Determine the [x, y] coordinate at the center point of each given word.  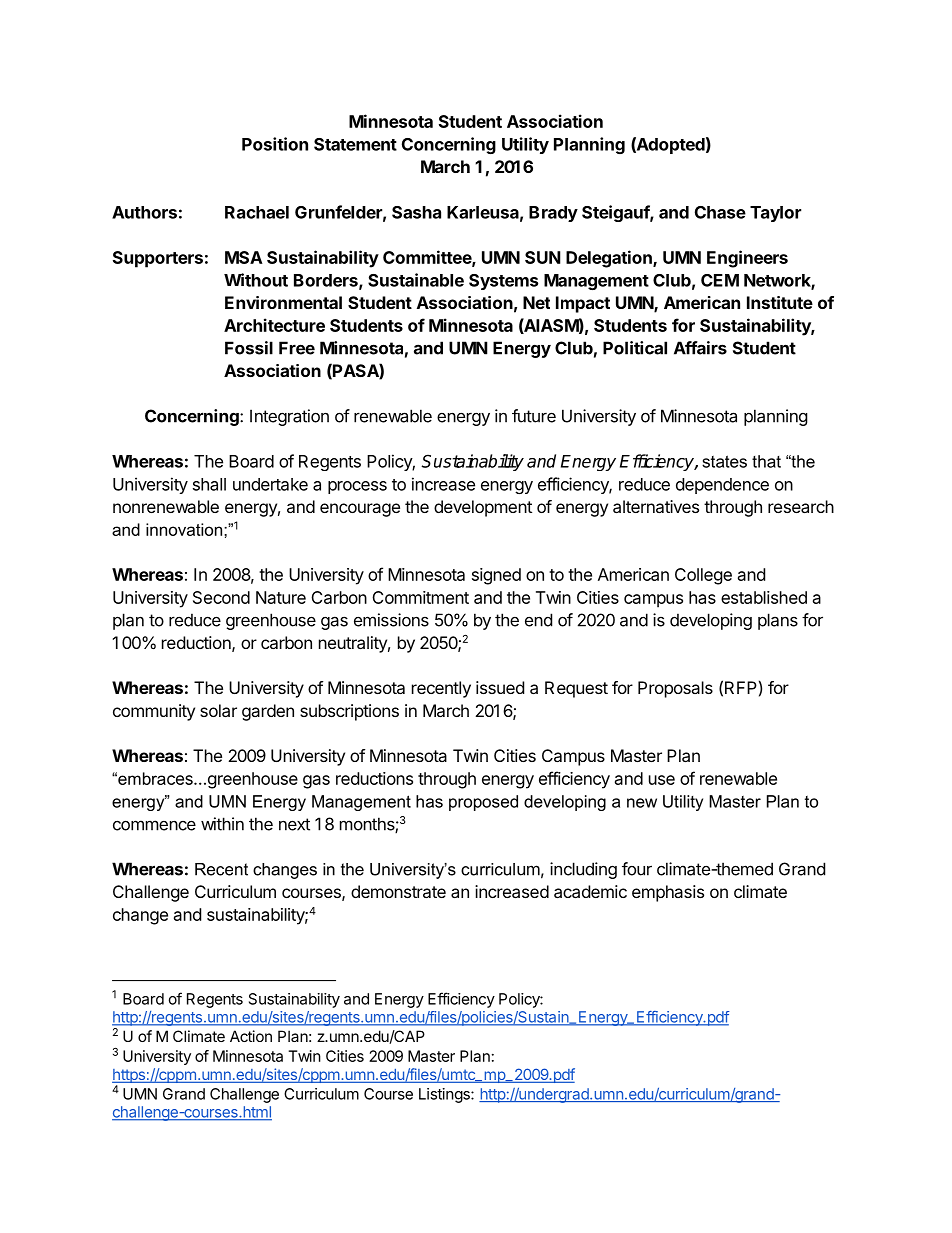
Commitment [420, 597]
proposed [483, 803]
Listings [445, 1095]
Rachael [257, 212]
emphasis [668, 893]
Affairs [700, 348]
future [534, 416]
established [764, 597]
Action [251, 1036]
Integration [289, 417]
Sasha [416, 212]
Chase [720, 212]
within [222, 824]
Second [221, 597]
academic [590, 891]
